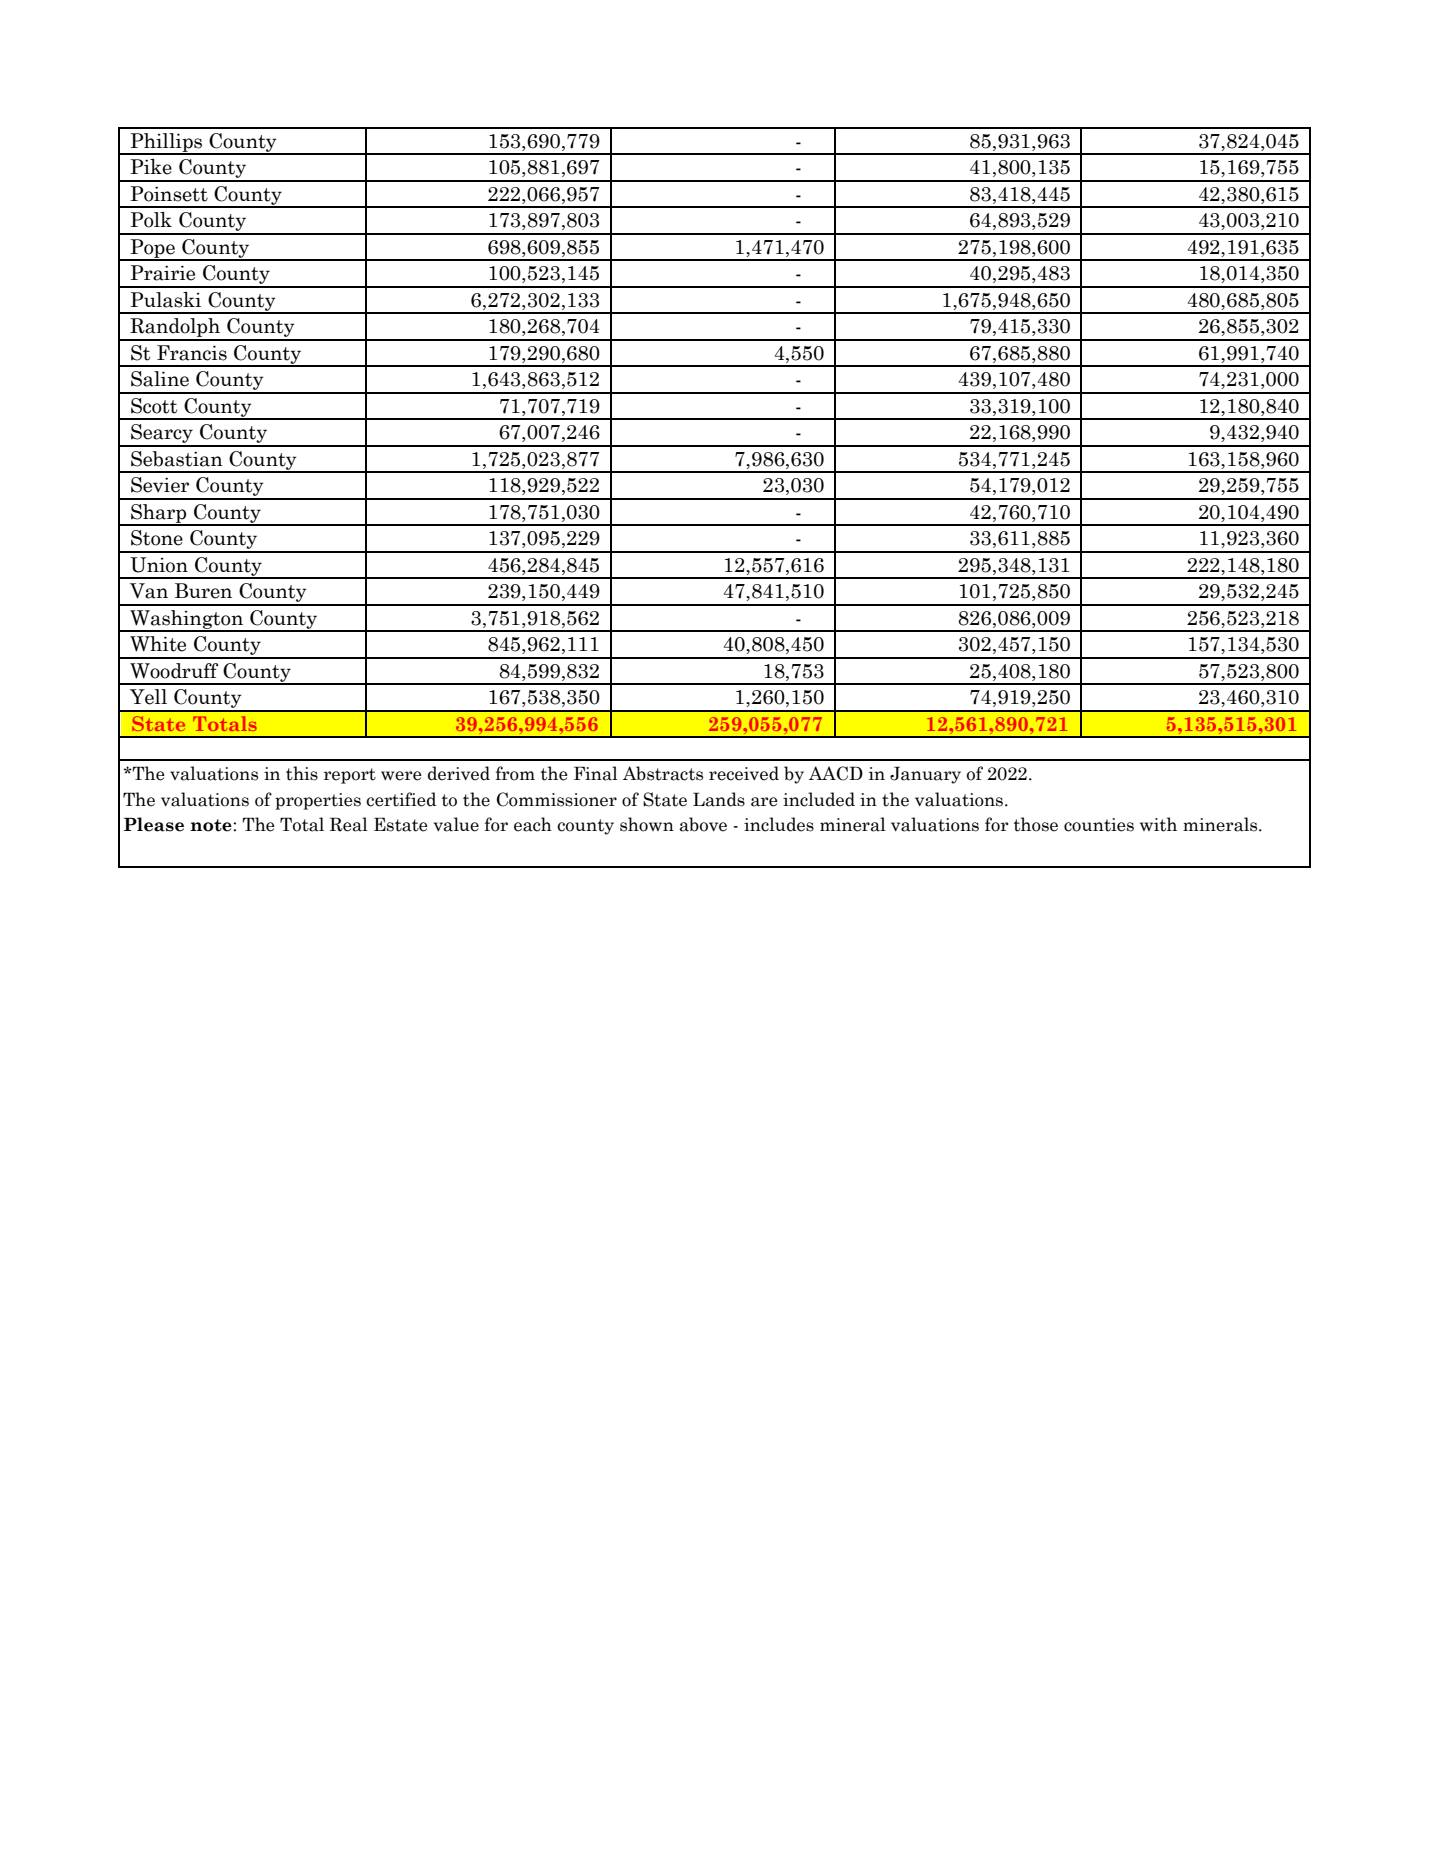 Image resolution: width=1437 pixels, height=1860 pixels. What do you see at coordinates (166, 143) in the image?
I see `Phillips` at bounding box center [166, 143].
